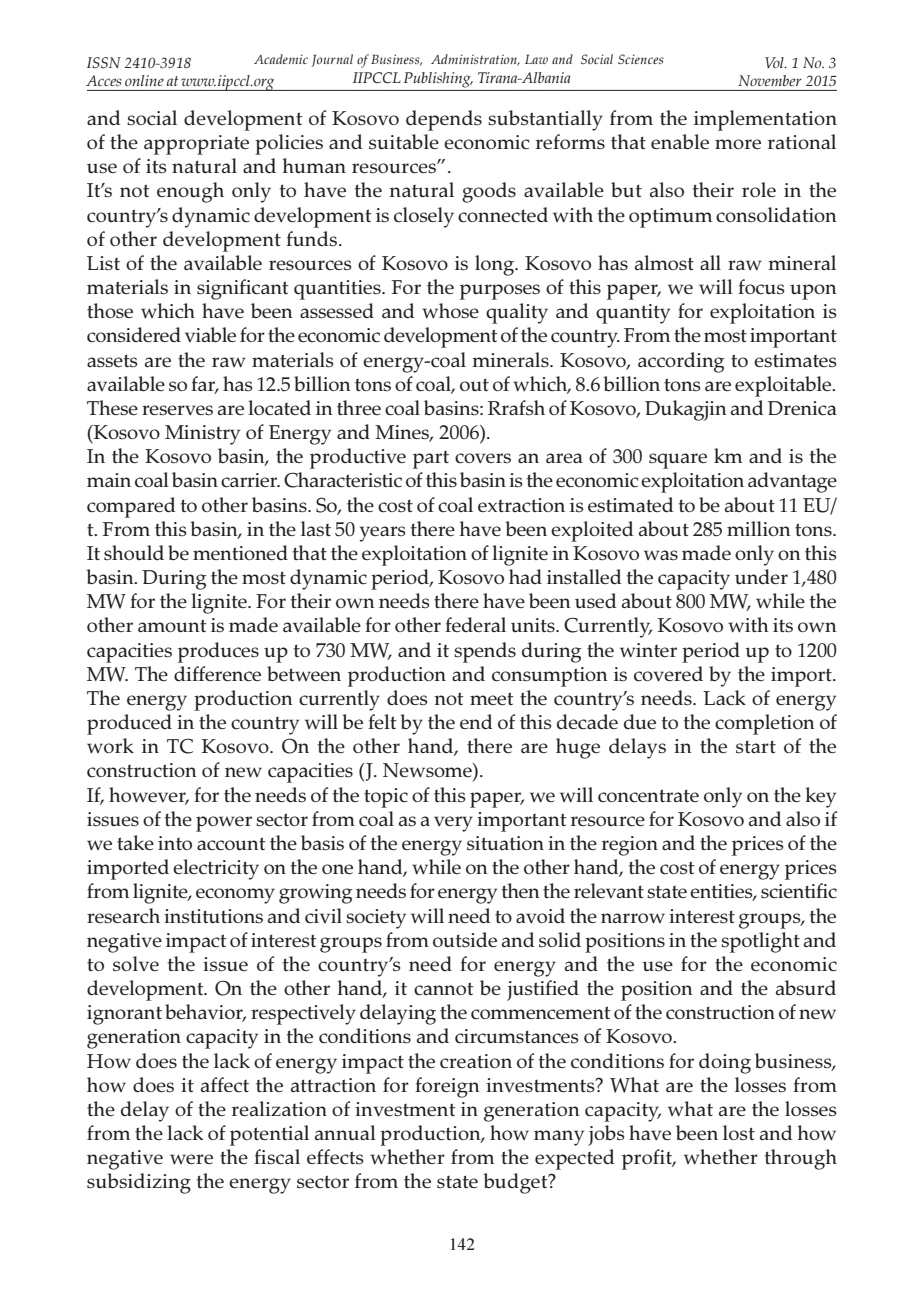 The width and height of the screenshot is (924, 1305). I want to click on online, so click(144, 80).
